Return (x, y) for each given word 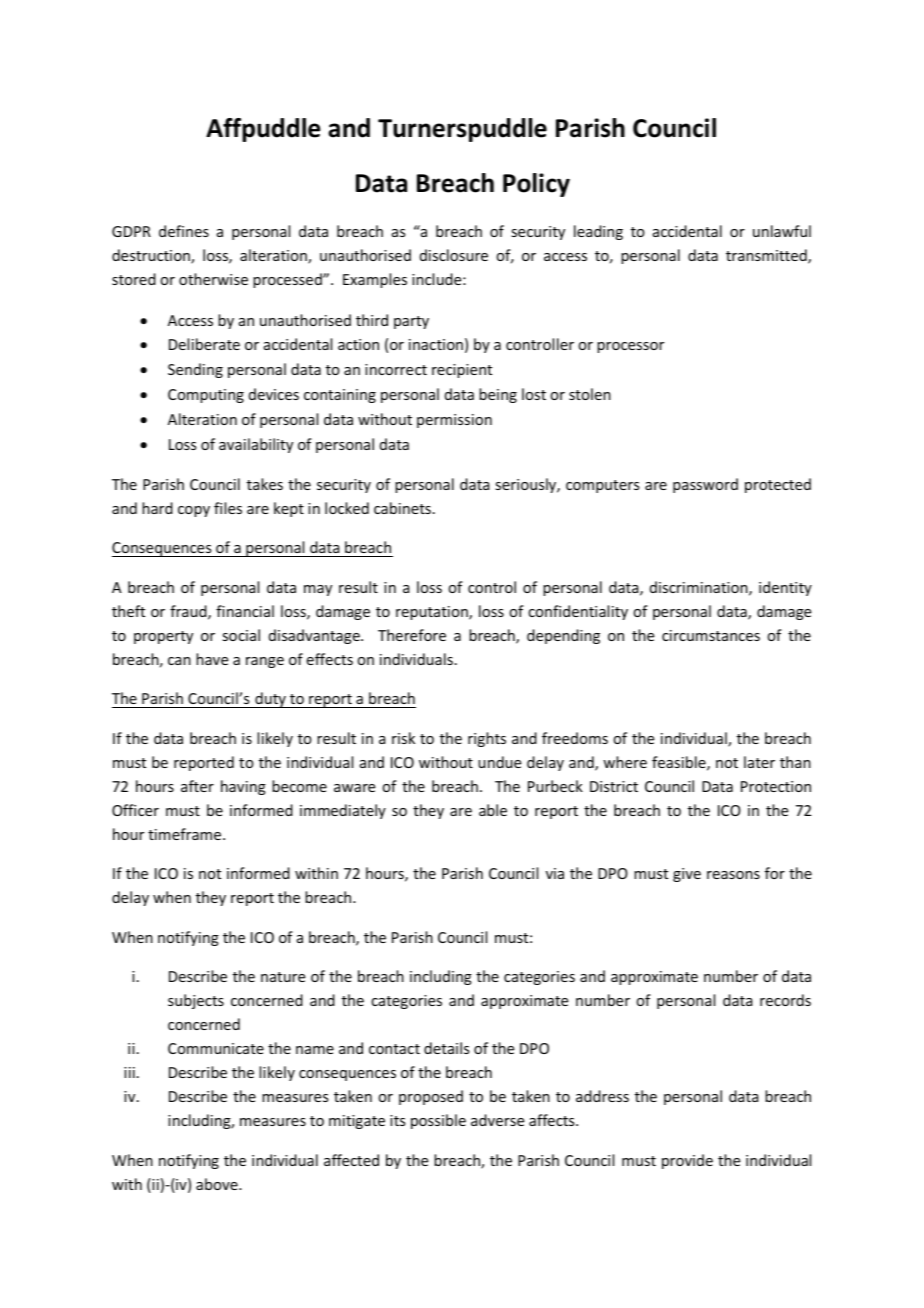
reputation (433, 613)
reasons (733, 875)
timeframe (186, 834)
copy (194, 511)
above (218, 1184)
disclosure (454, 255)
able (493, 810)
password (705, 485)
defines (184, 231)
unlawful (782, 231)
